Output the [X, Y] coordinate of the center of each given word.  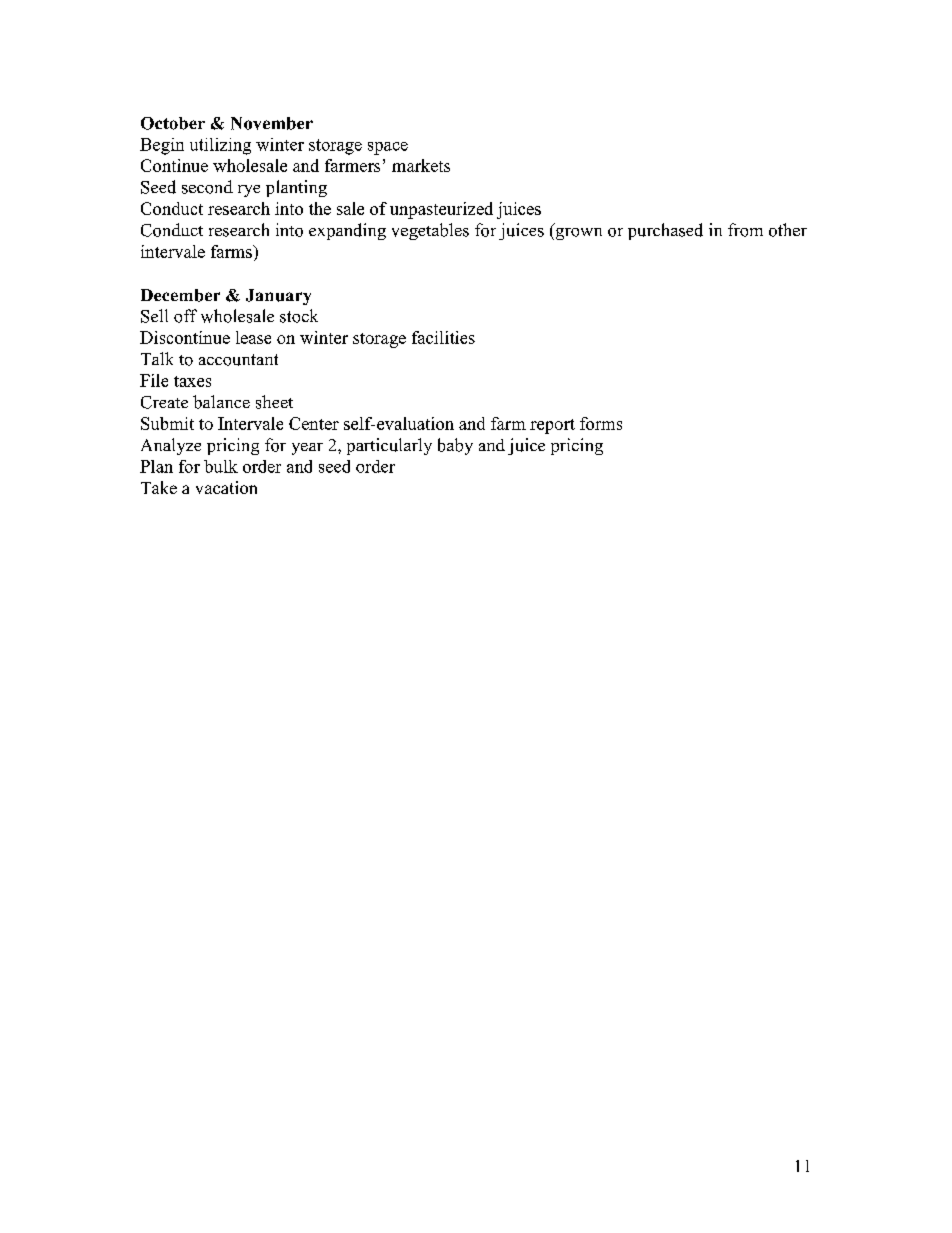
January [278, 297]
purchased [665, 231]
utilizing [220, 146]
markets [421, 165]
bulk [221, 466]
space [388, 148]
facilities [443, 337]
